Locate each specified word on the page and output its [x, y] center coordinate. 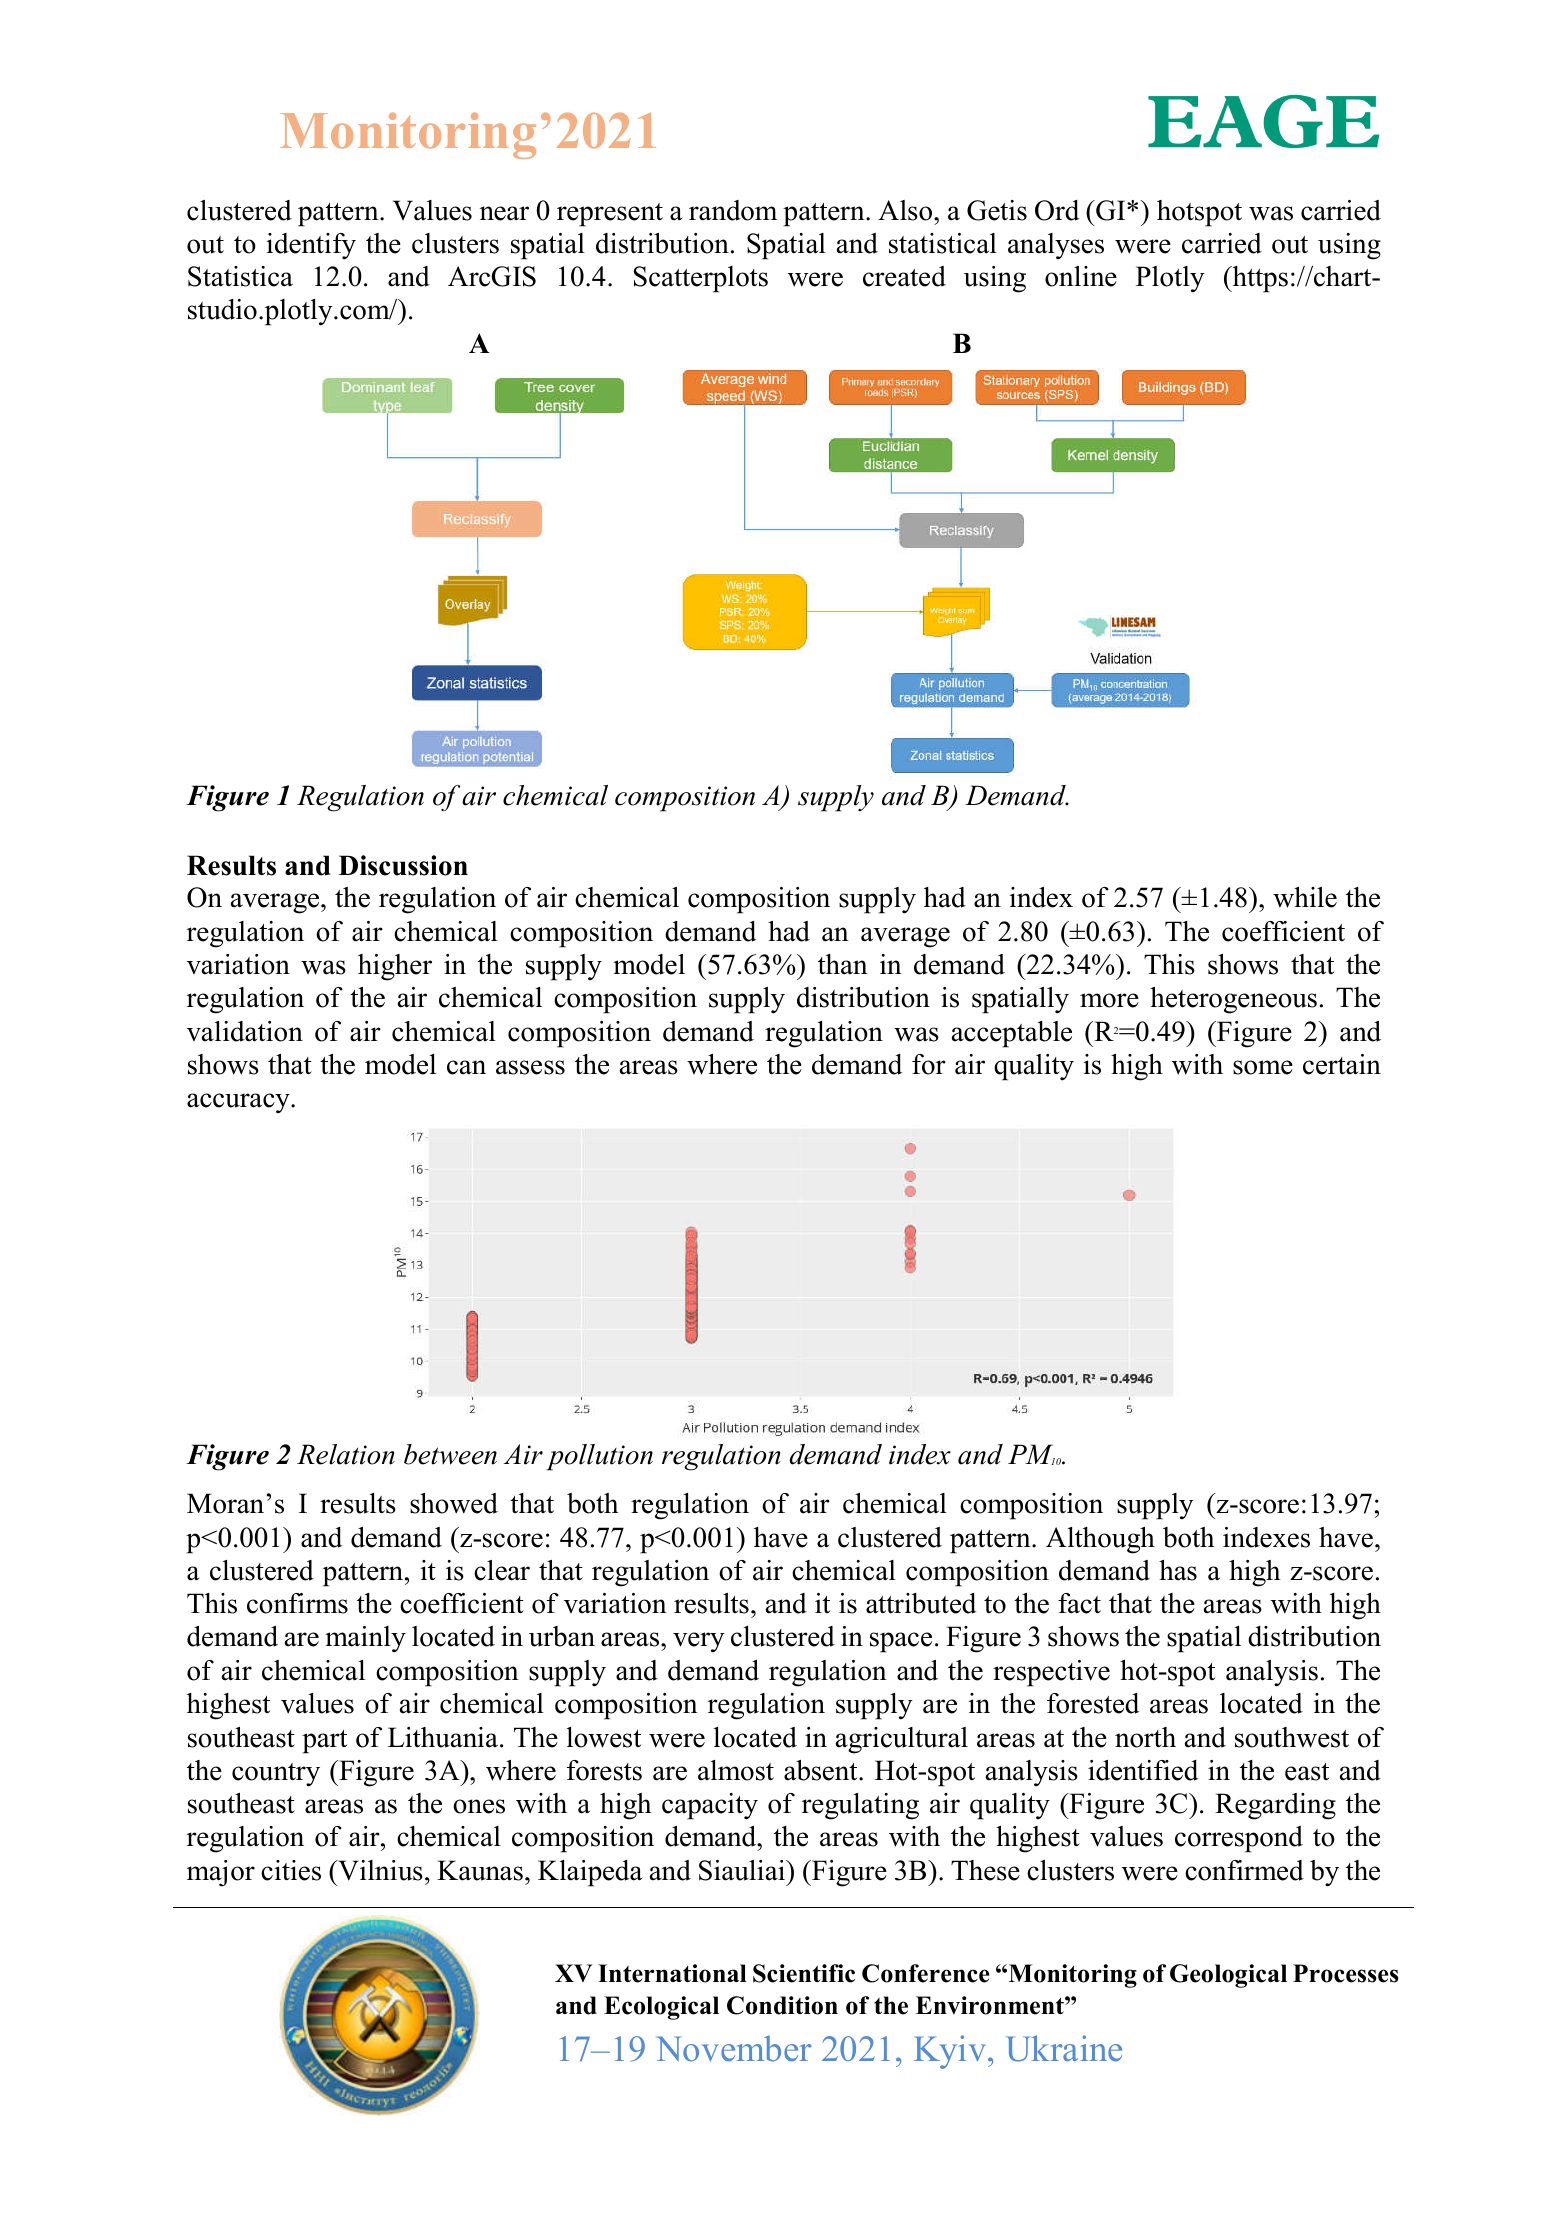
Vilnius [379, 1870]
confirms [297, 1603]
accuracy [239, 1103]
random [733, 210]
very [699, 1642]
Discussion [403, 865]
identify [311, 246]
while [1305, 897]
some [1263, 1067]
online [1081, 276]
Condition [782, 2005]
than [843, 964]
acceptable [1012, 1034]
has [1178, 1570]
